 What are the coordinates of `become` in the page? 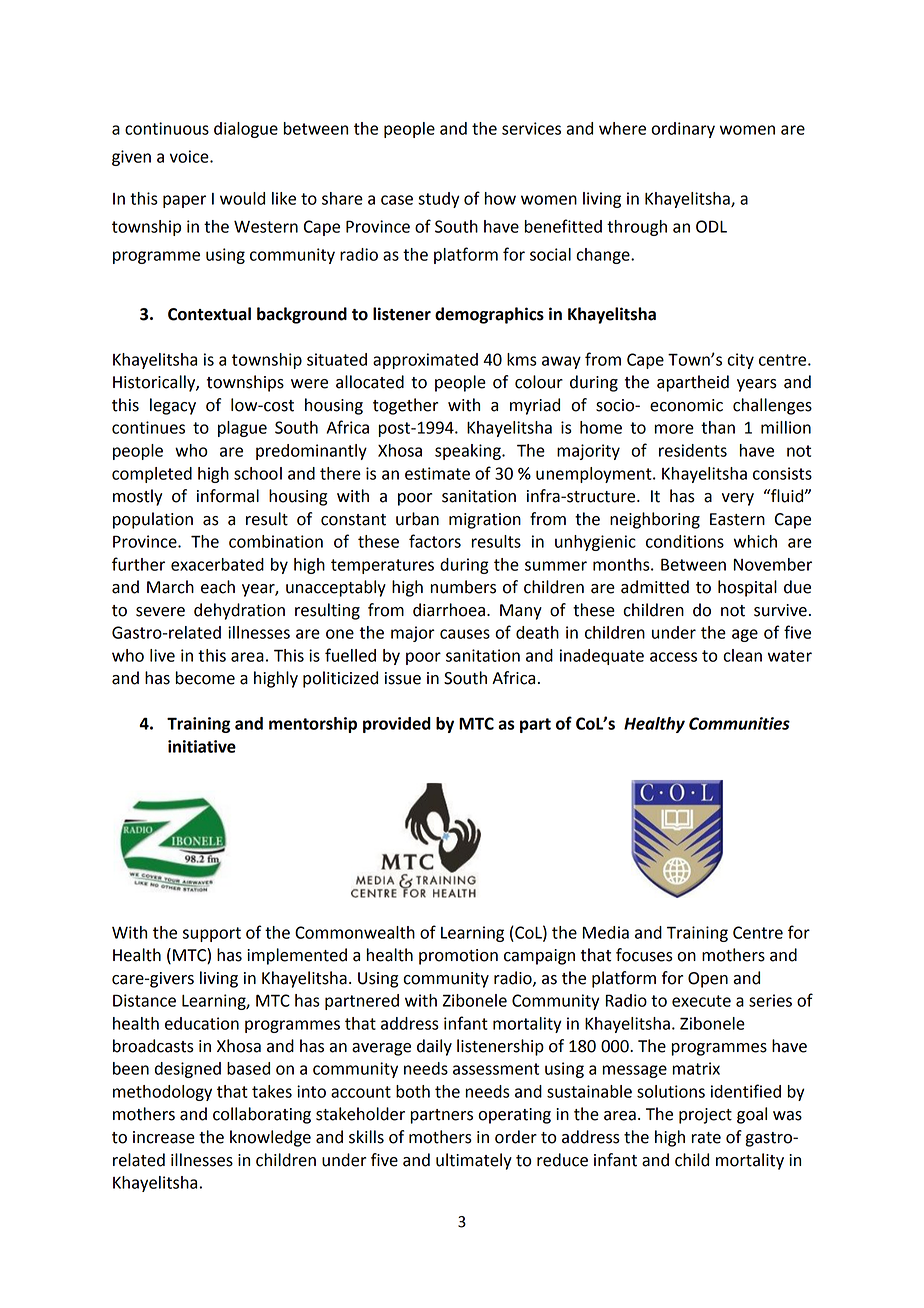 It's located at (205, 678).
